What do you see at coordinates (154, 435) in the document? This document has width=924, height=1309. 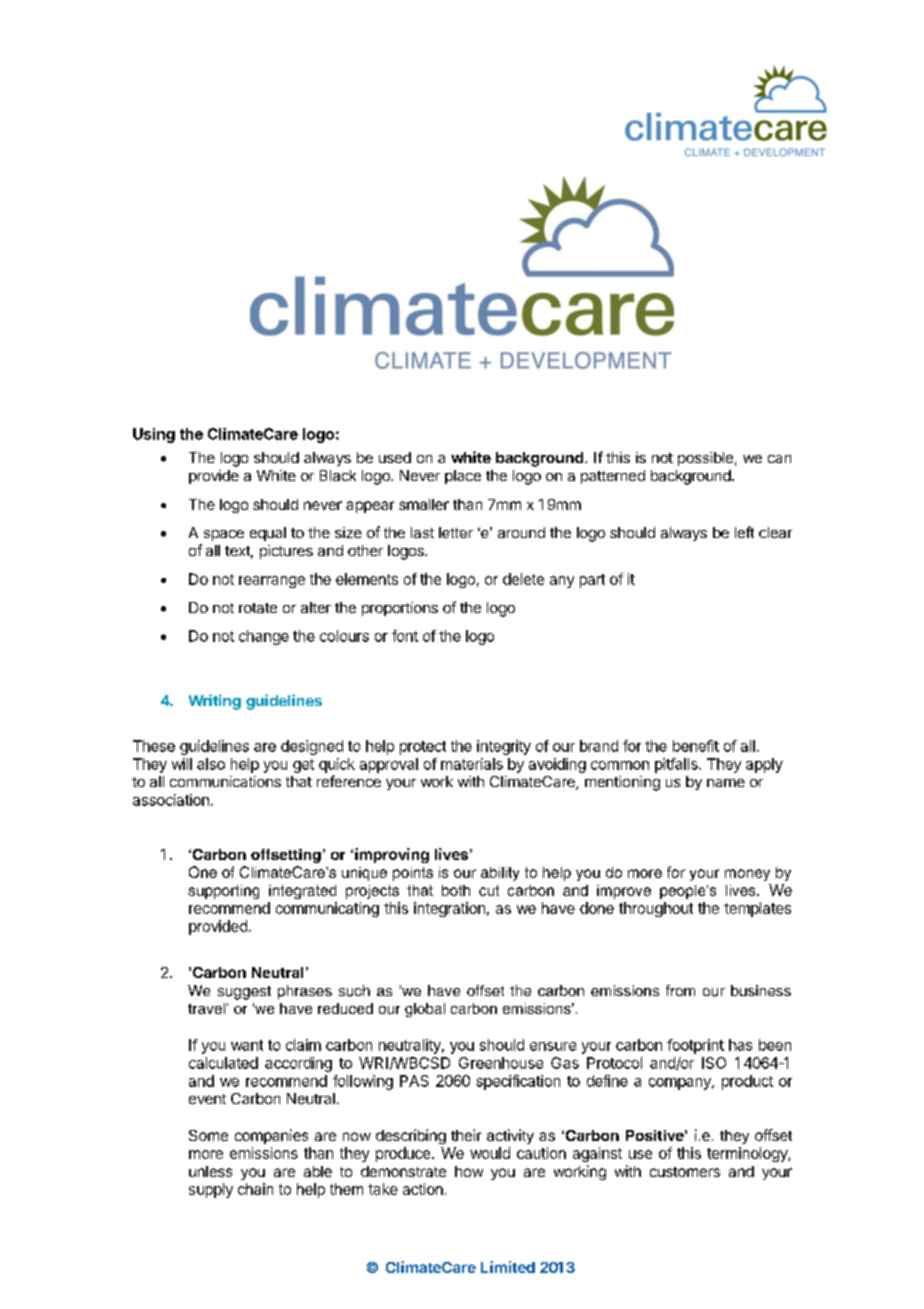 I see `Using` at bounding box center [154, 435].
